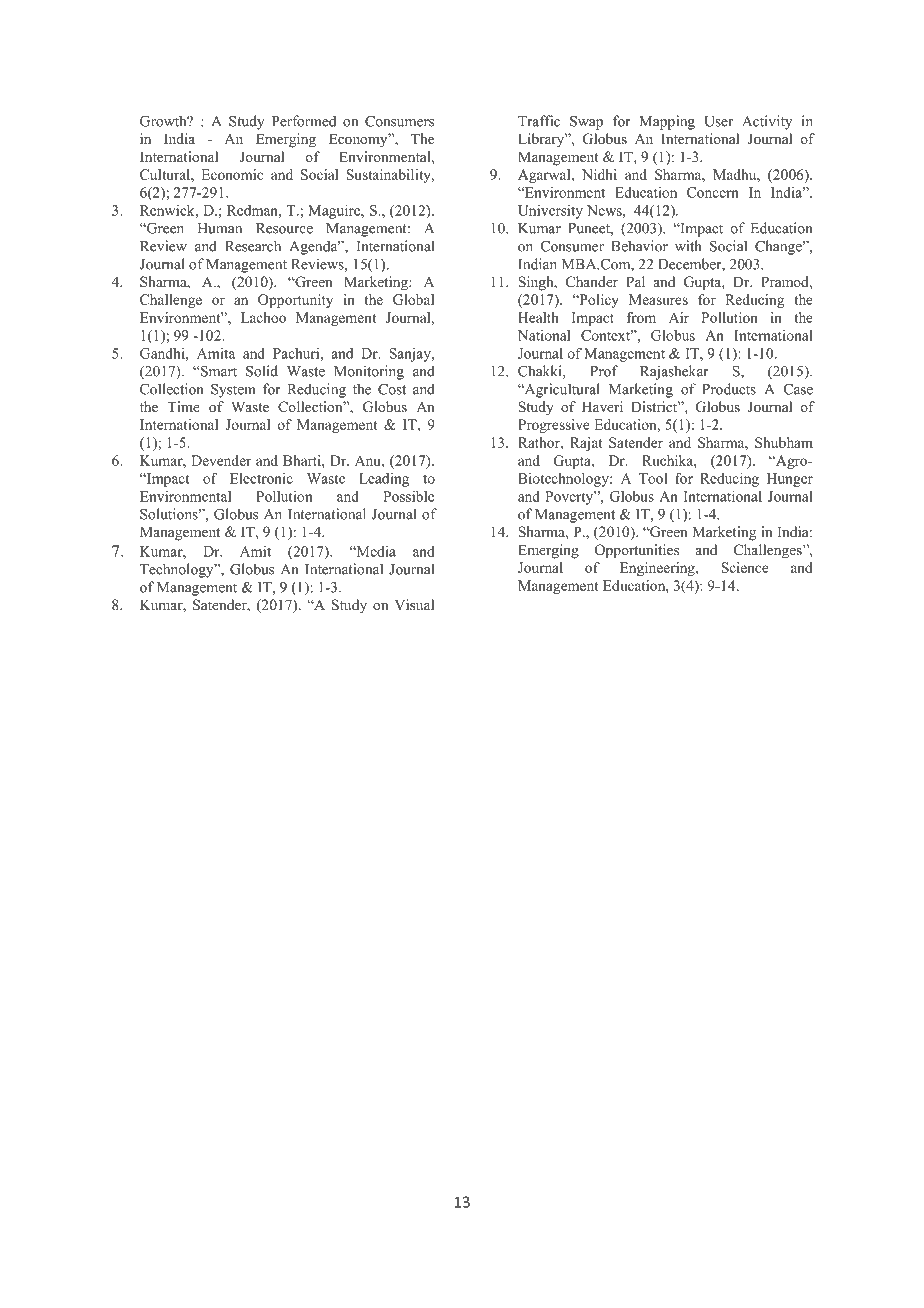 This screenshot has width=924, height=1308. What do you see at coordinates (729, 389) in the screenshot?
I see `Products` at bounding box center [729, 389].
